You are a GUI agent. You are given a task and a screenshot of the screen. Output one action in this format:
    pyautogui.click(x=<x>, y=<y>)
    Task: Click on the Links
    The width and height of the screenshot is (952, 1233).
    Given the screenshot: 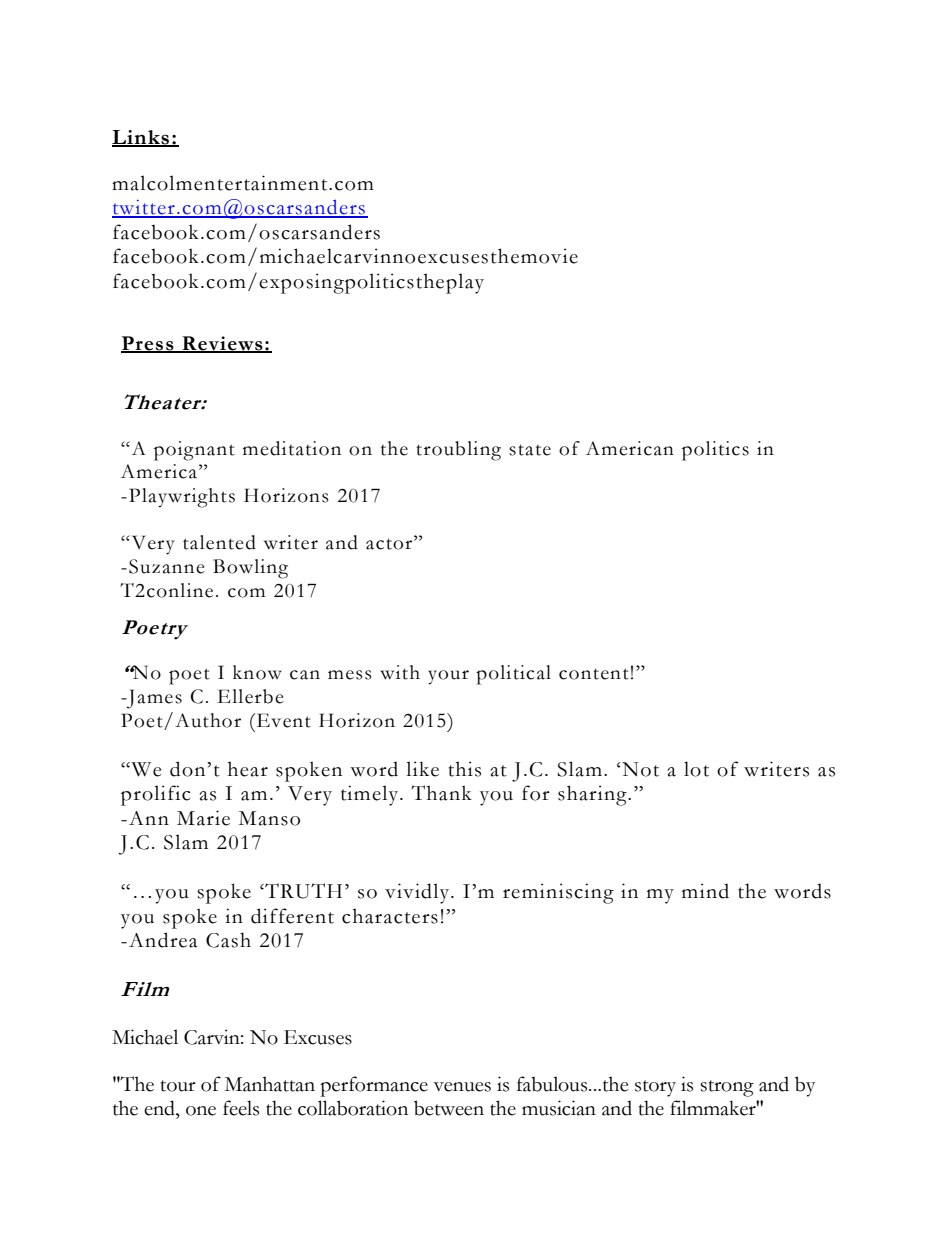 What is the action you would take?
    pyautogui.click(x=142, y=138)
